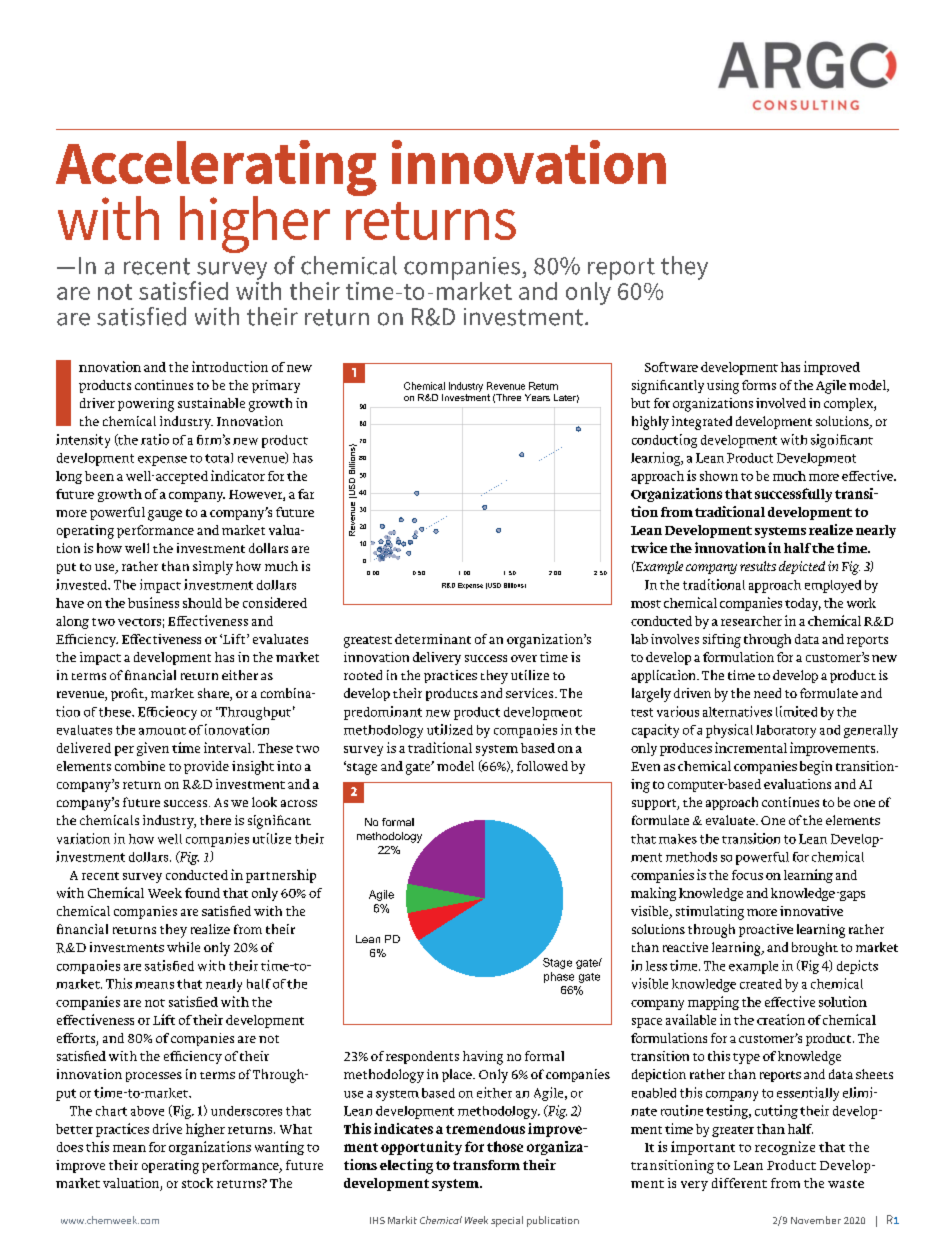  Describe the element at coordinates (671, 367) in the screenshot. I see `Software` at that location.
